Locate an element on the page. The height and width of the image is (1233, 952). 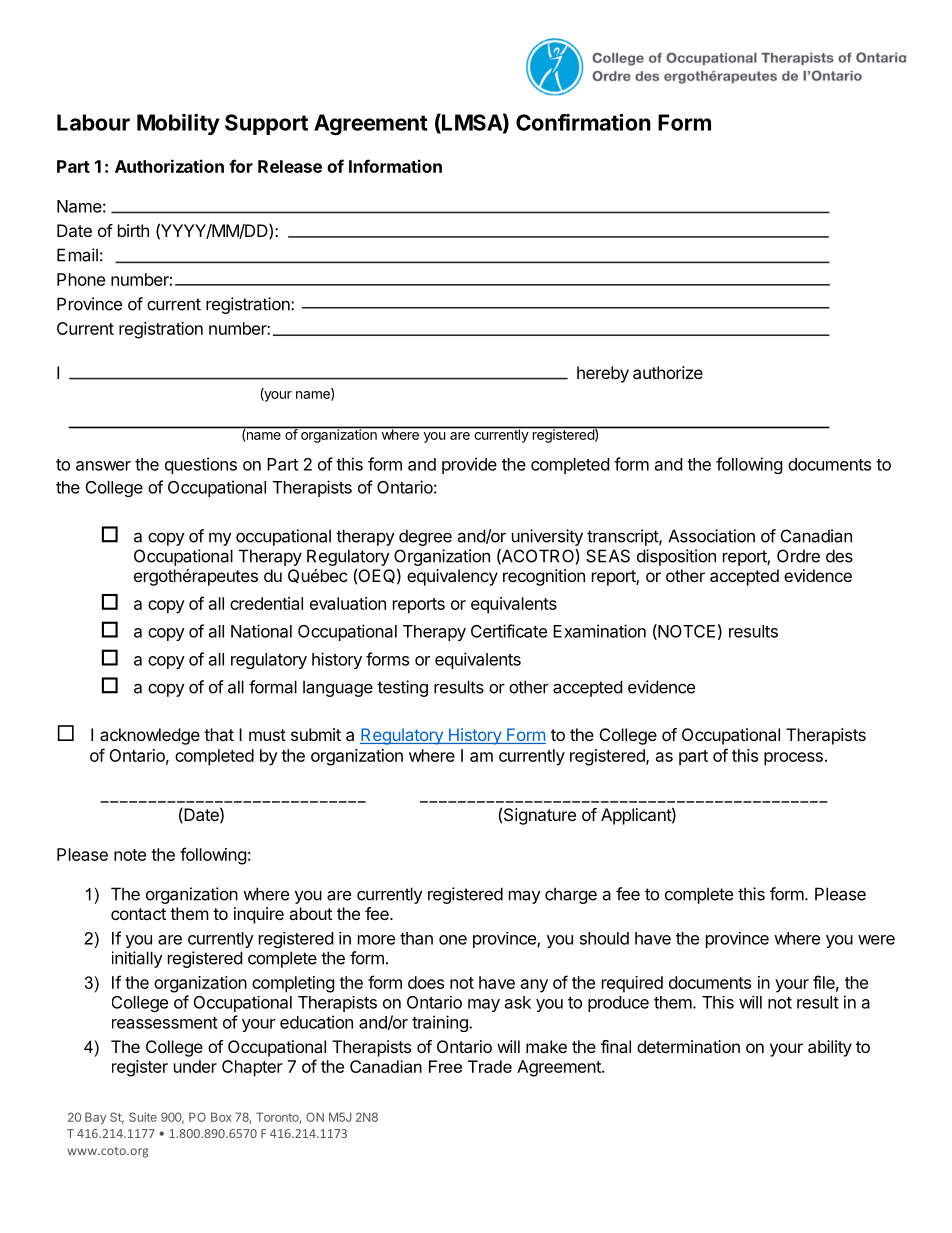
Confirmation is located at coordinates (583, 122).
